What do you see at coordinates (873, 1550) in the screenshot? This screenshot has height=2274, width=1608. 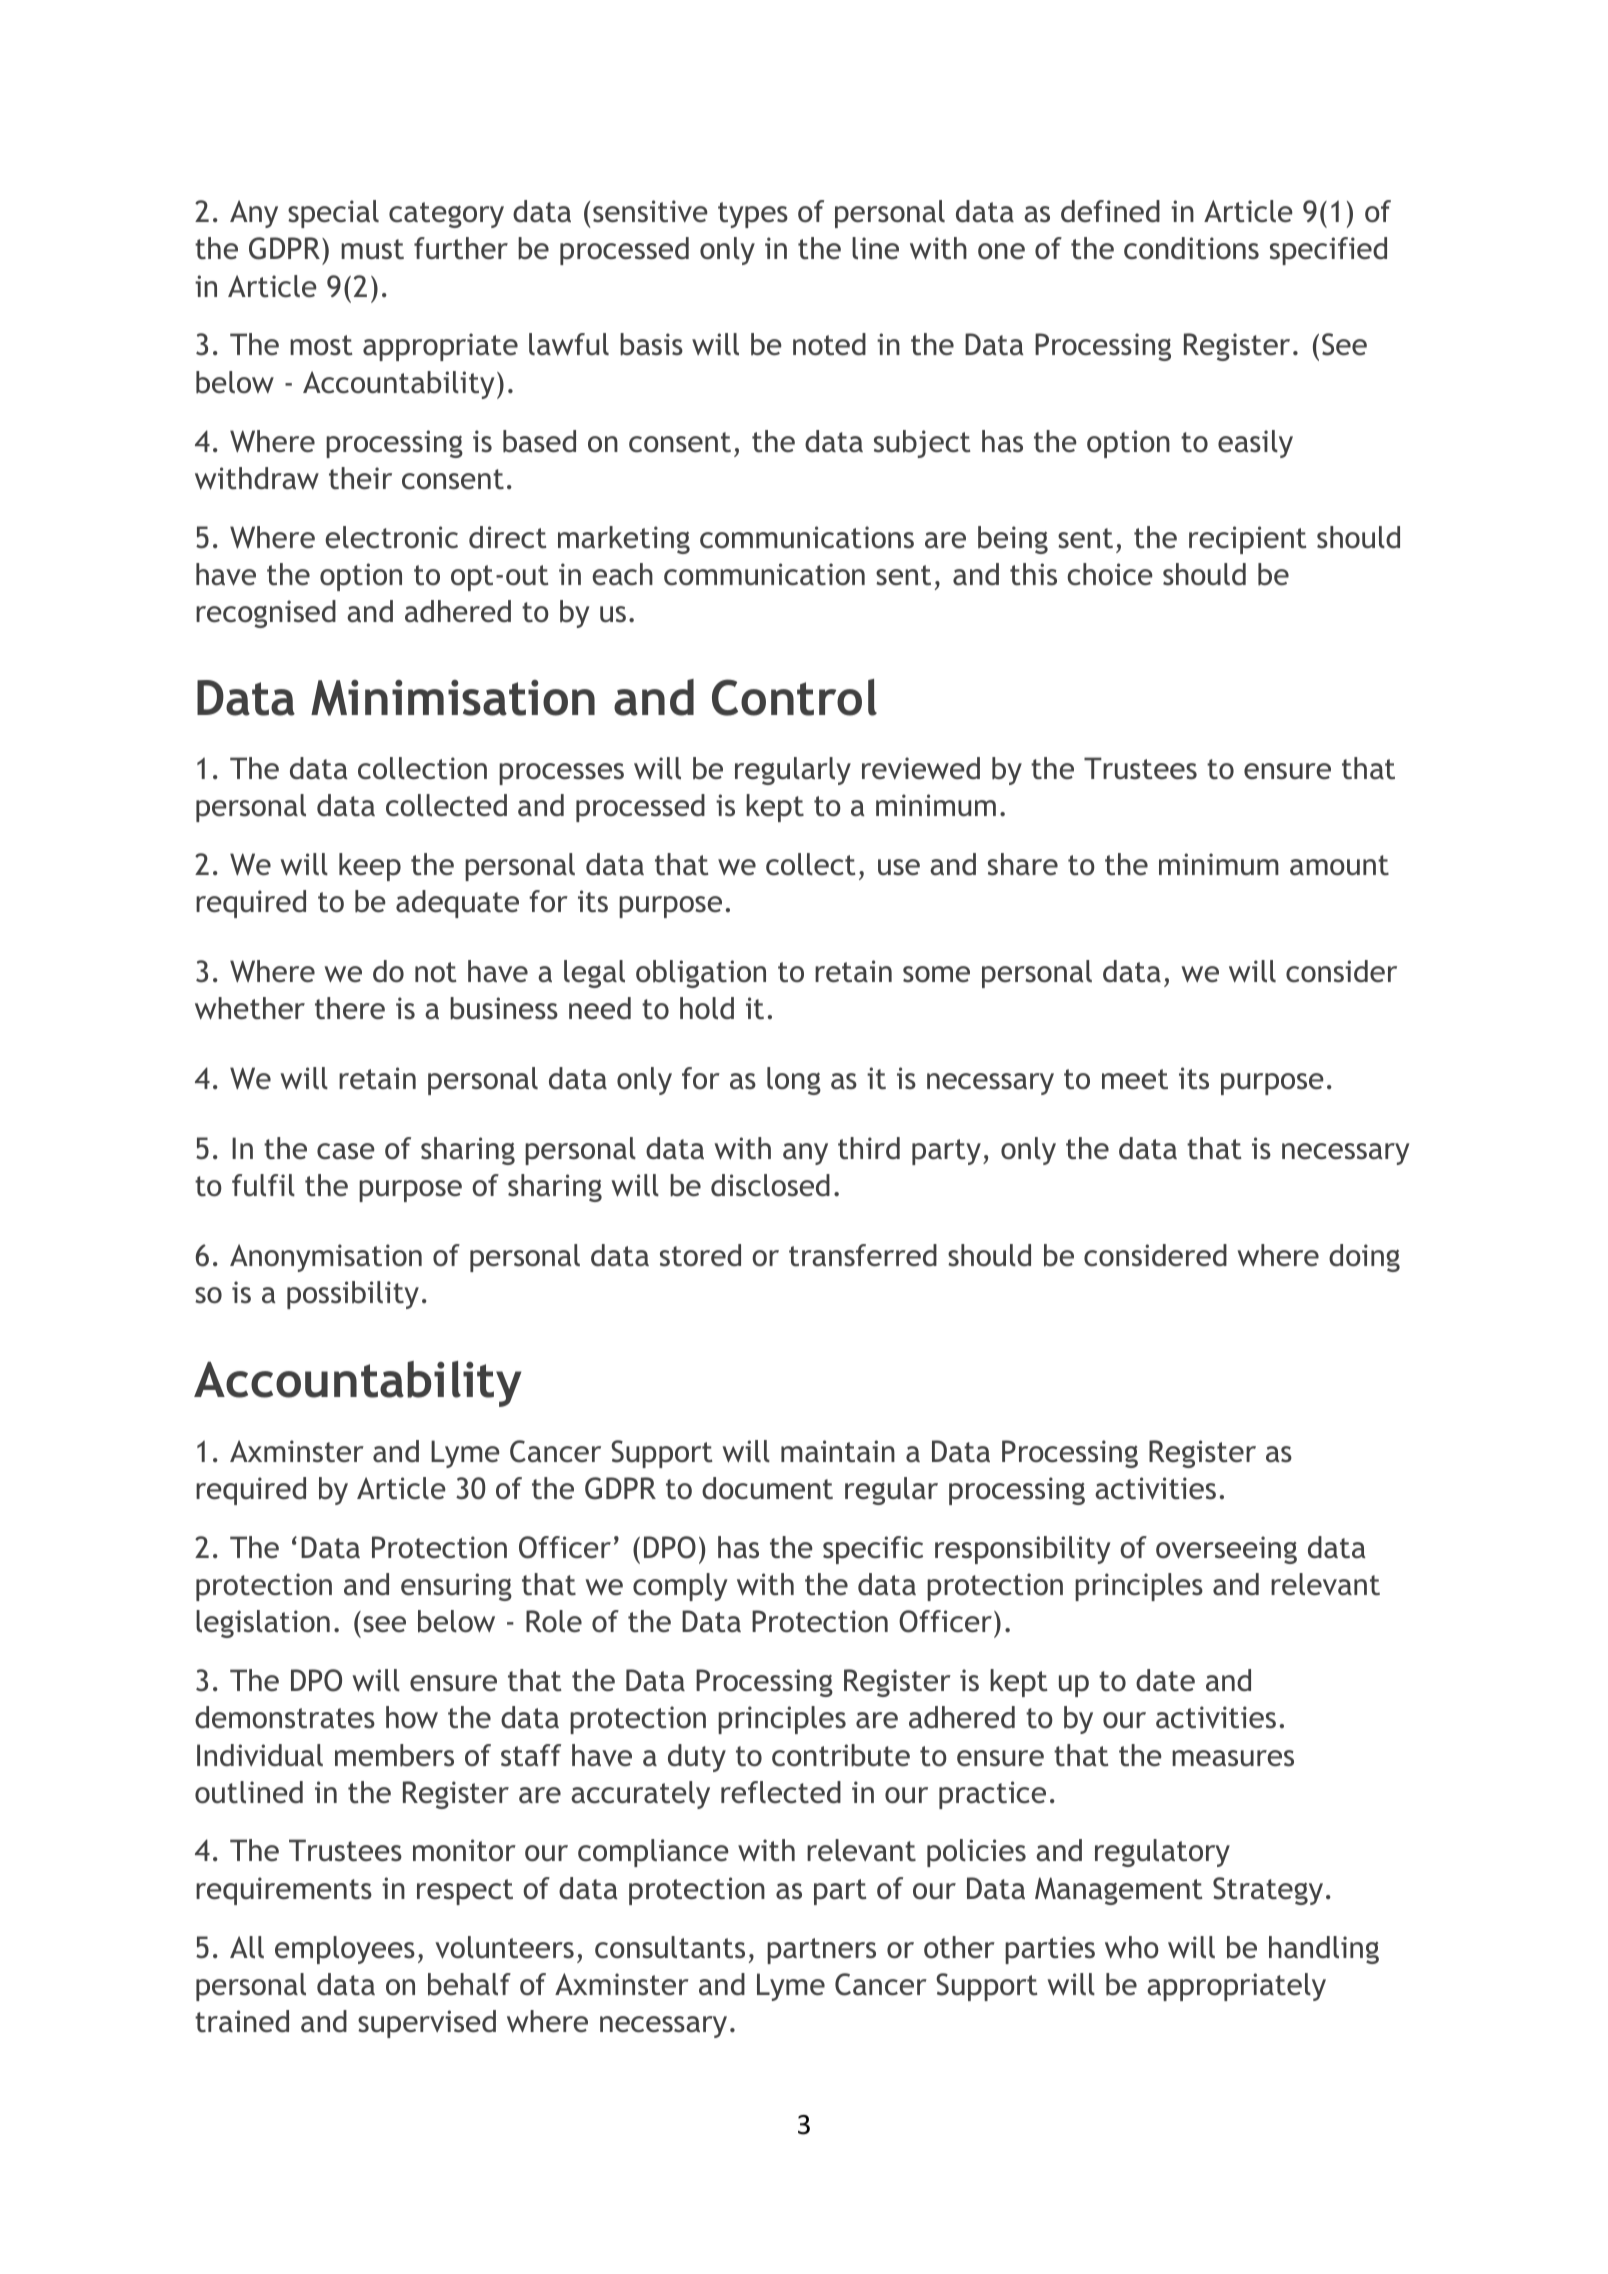 I see `specific` at bounding box center [873, 1550].
